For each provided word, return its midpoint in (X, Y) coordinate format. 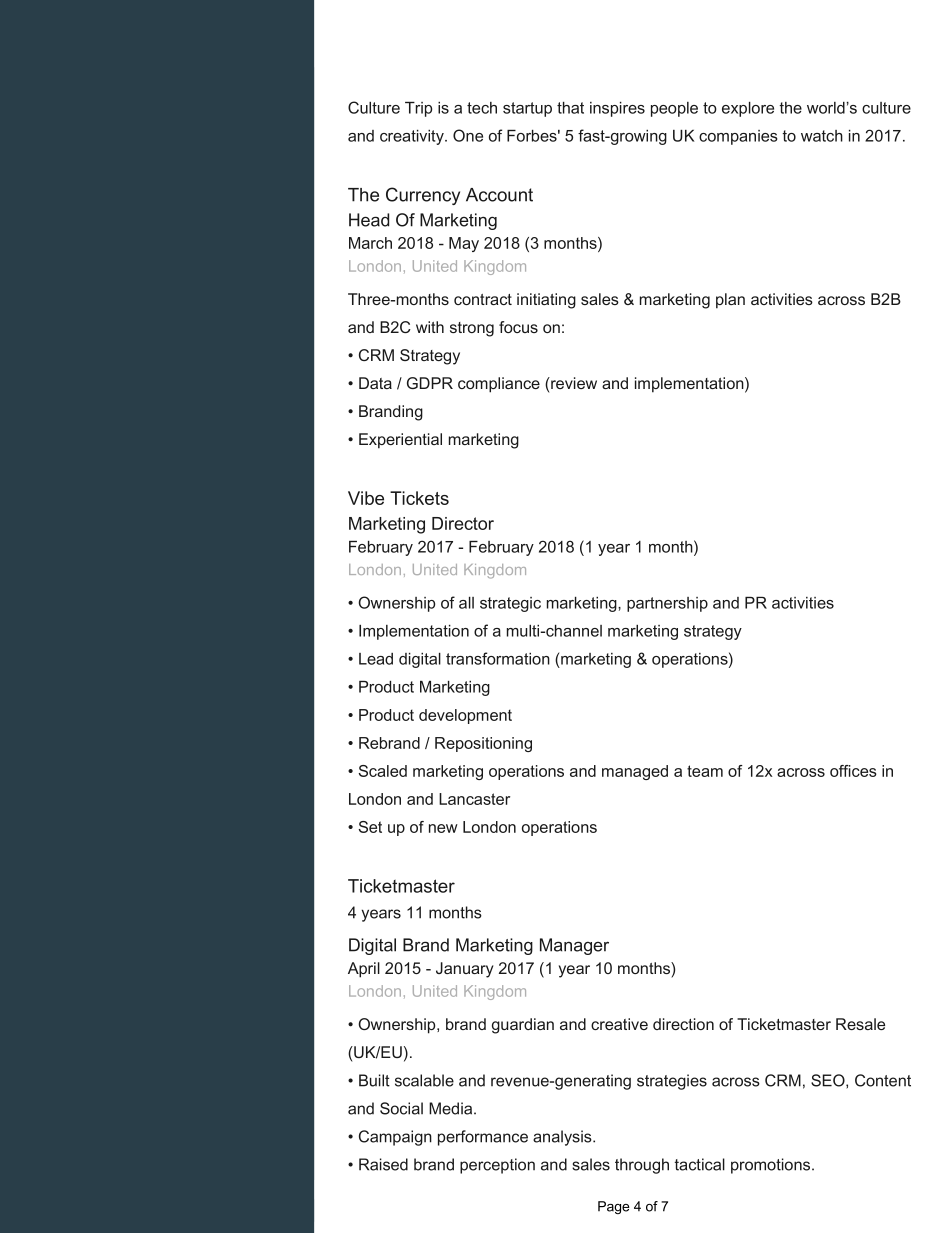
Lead (376, 659)
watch (822, 136)
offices (853, 771)
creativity (413, 137)
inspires (617, 109)
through (642, 1166)
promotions (772, 1166)
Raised (383, 1164)
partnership (667, 604)
